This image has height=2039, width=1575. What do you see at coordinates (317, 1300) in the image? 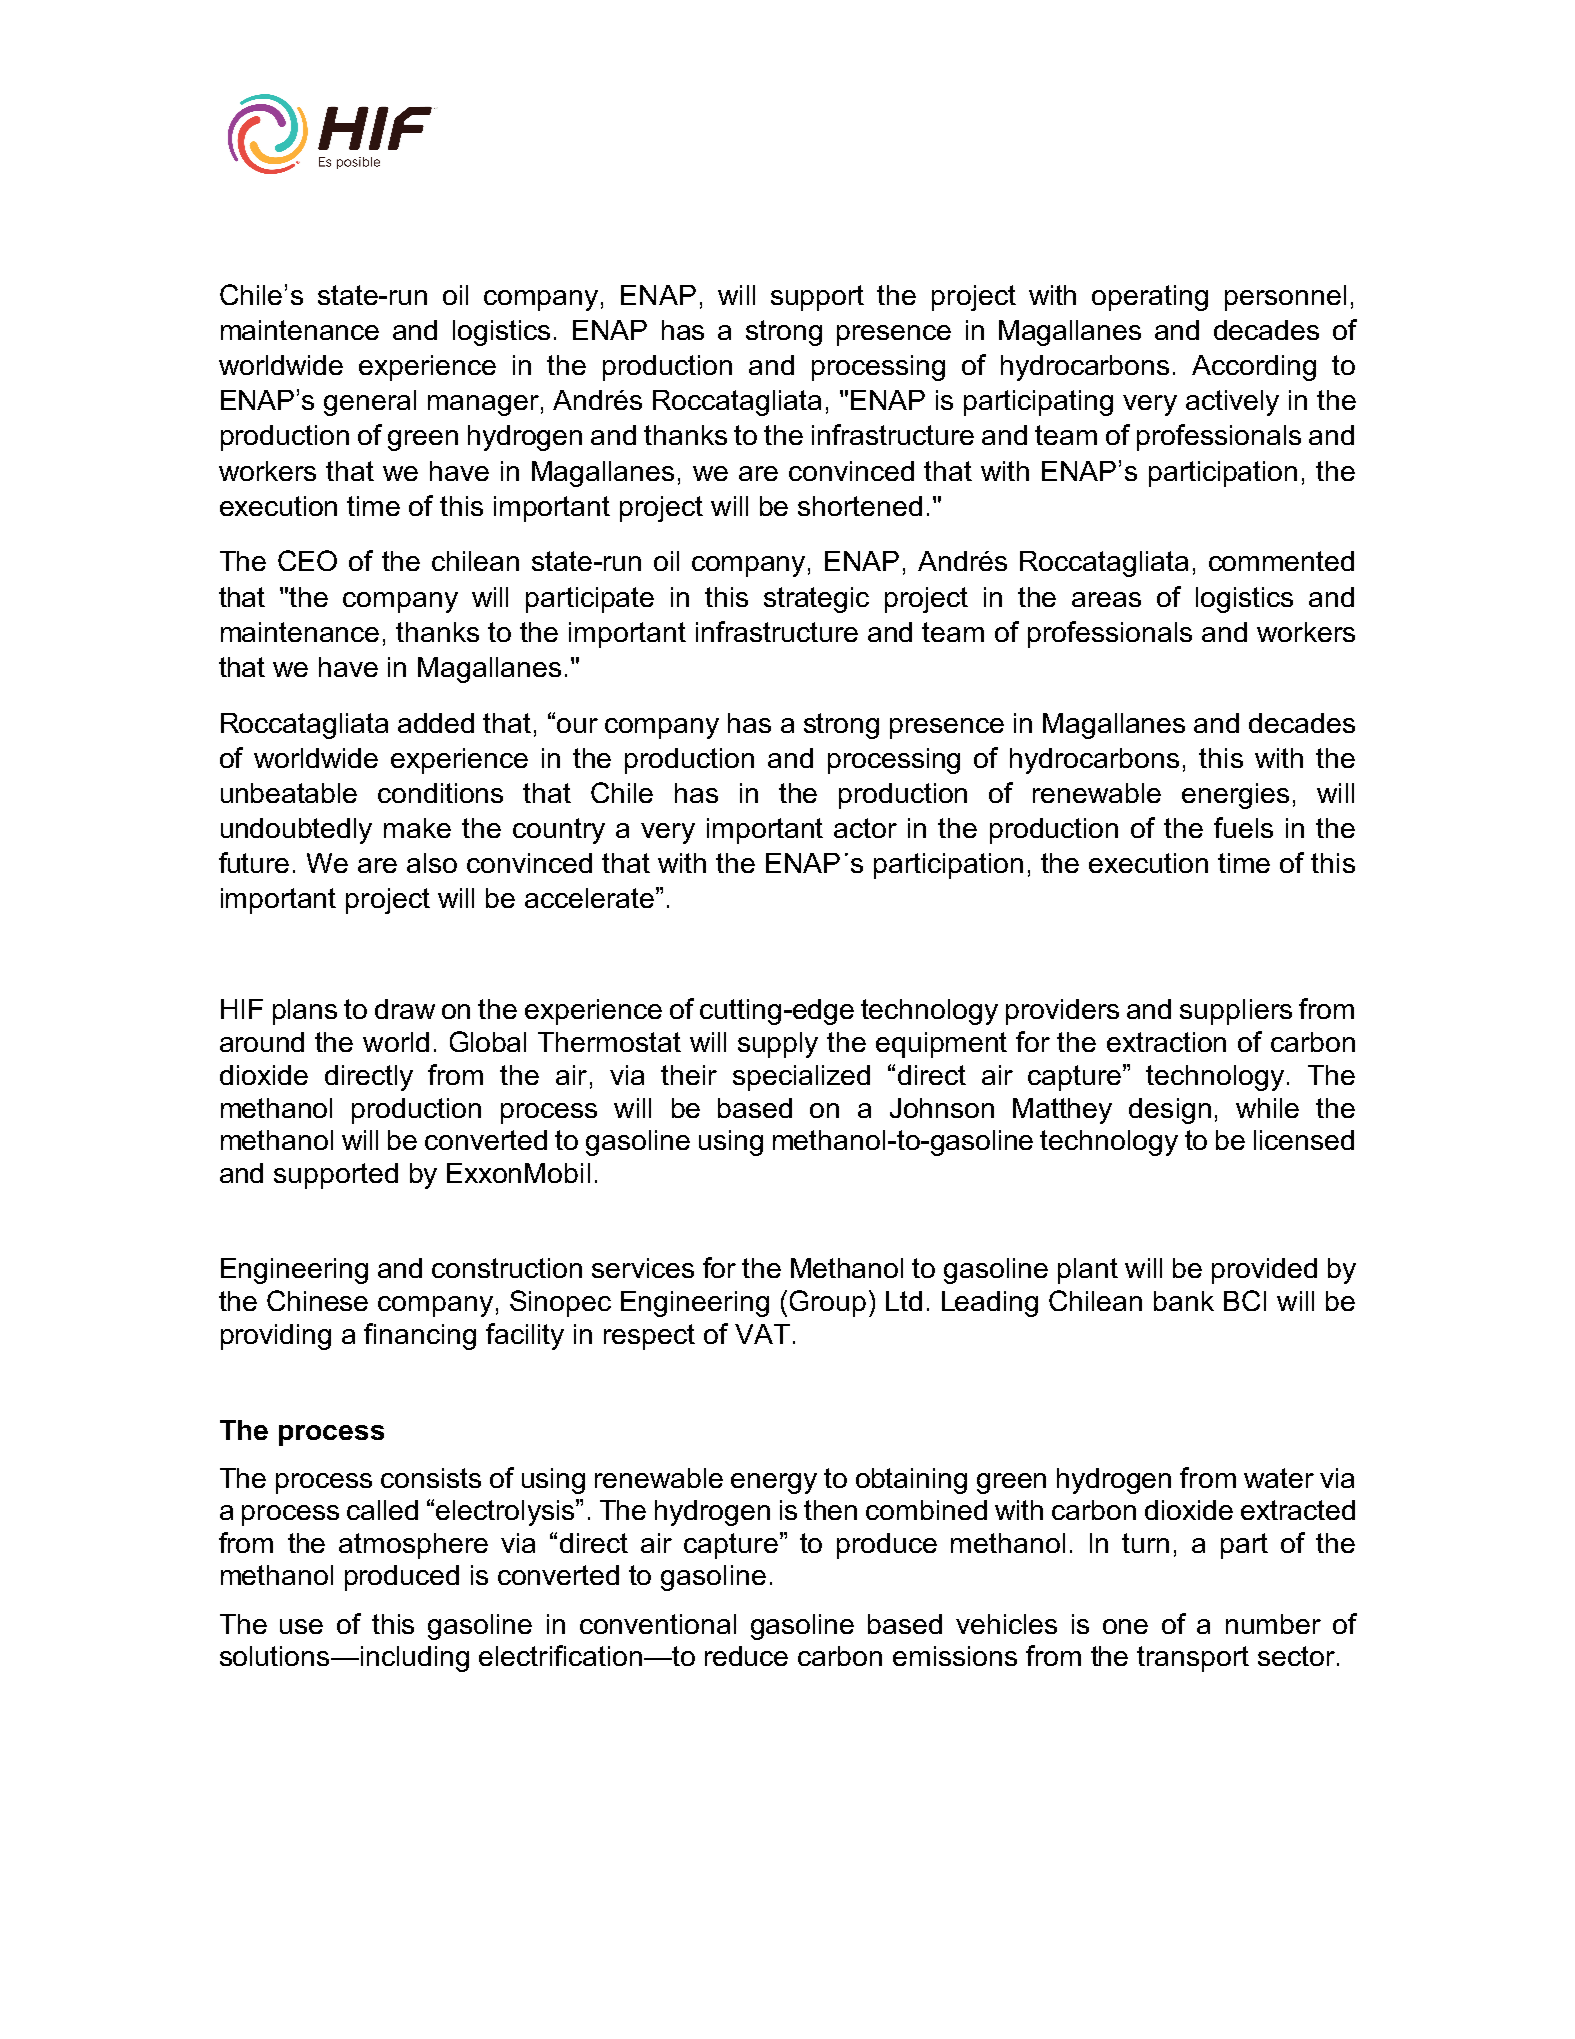
I see `Chinese` at bounding box center [317, 1300].
